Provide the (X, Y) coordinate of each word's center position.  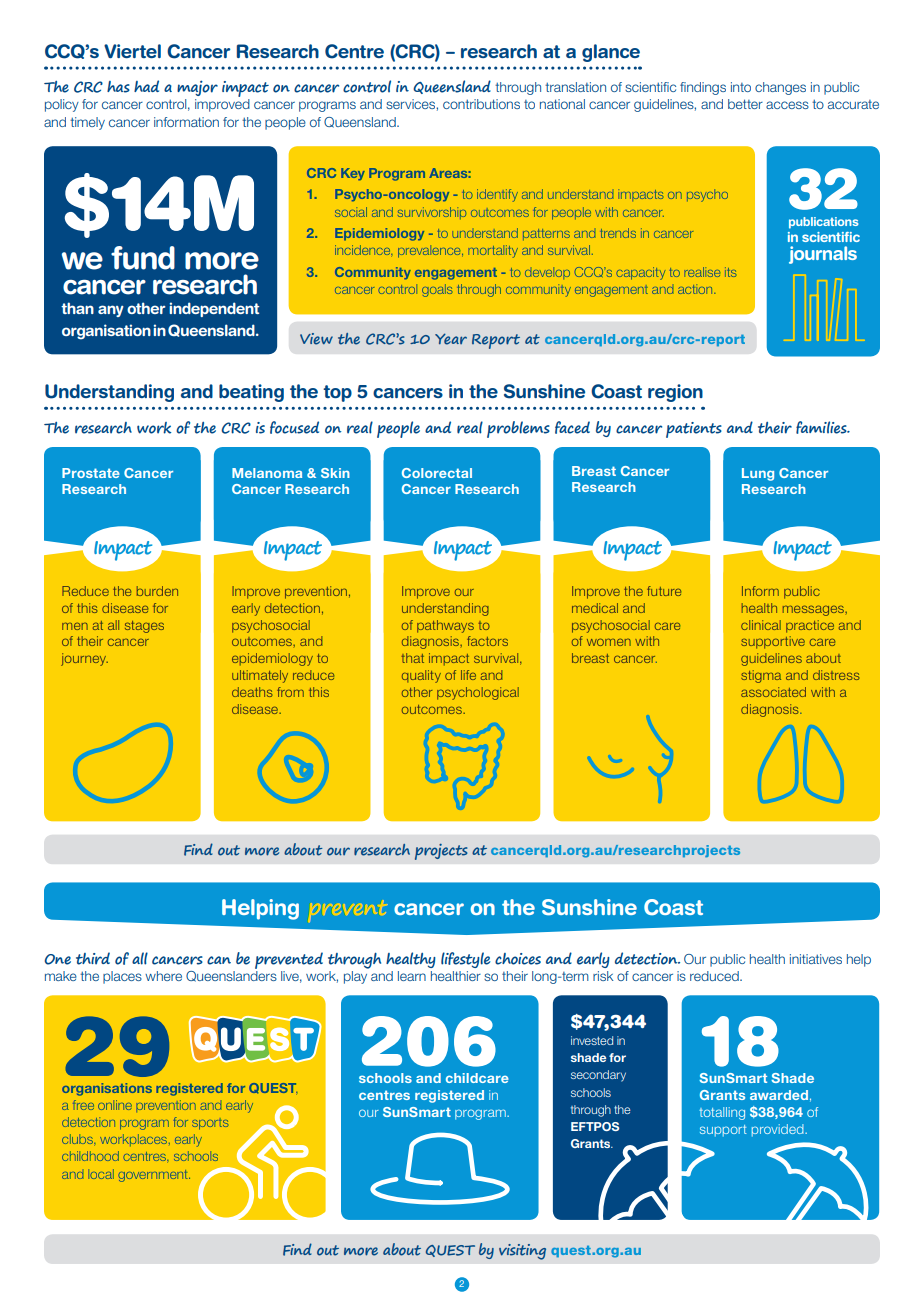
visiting (522, 1252)
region (675, 393)
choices (518, 959)
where (163, 976)
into (741, 87)
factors (487, 641)
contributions (481, 104)
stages (144, 627)
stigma (761, 676)
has (118, 87)
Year (451, 339)
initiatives (816, 959)
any (111, 311)
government (154, 1176)
